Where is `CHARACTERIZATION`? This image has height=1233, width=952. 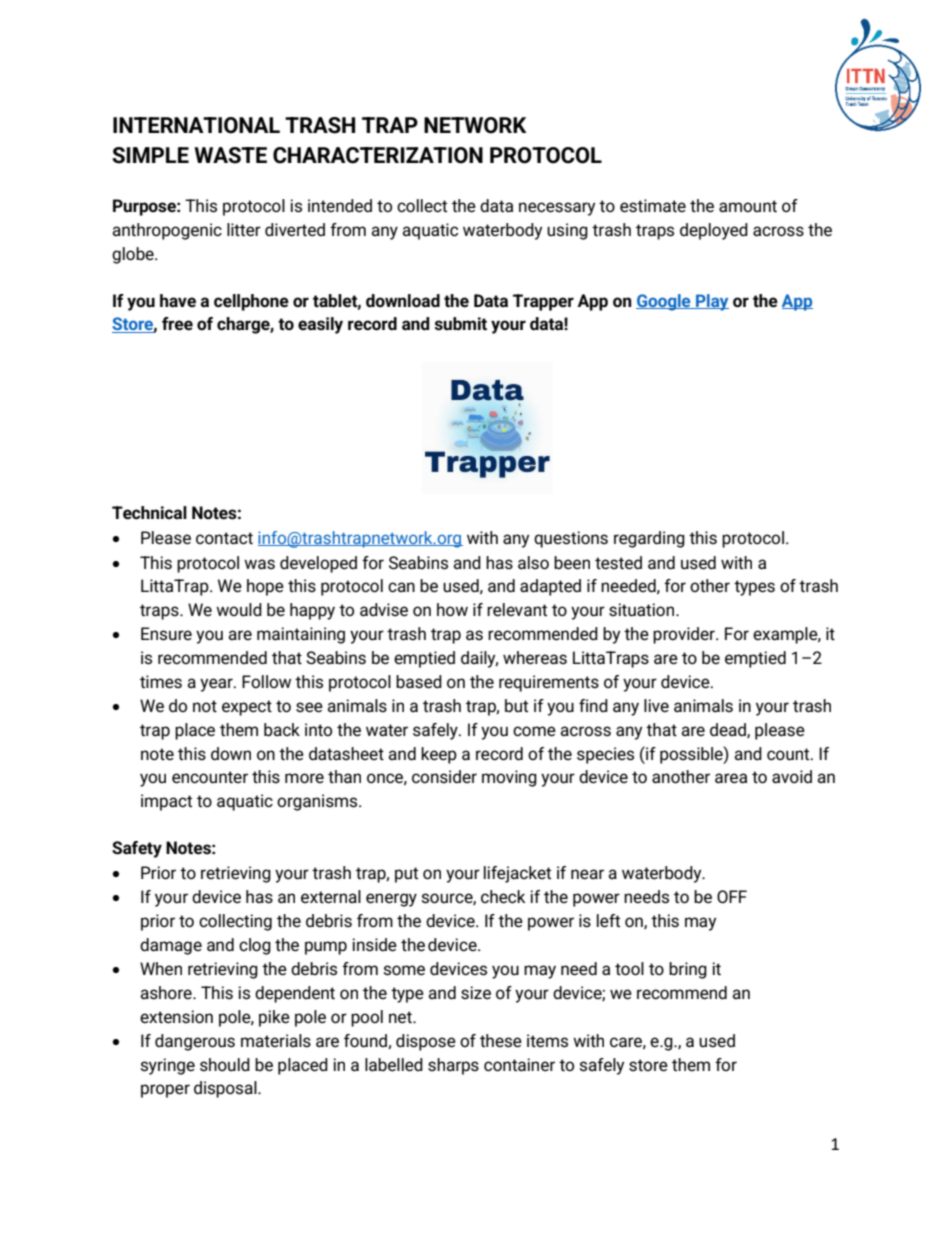
CHARACTERIZATION is located at coordinates (378, 155).
